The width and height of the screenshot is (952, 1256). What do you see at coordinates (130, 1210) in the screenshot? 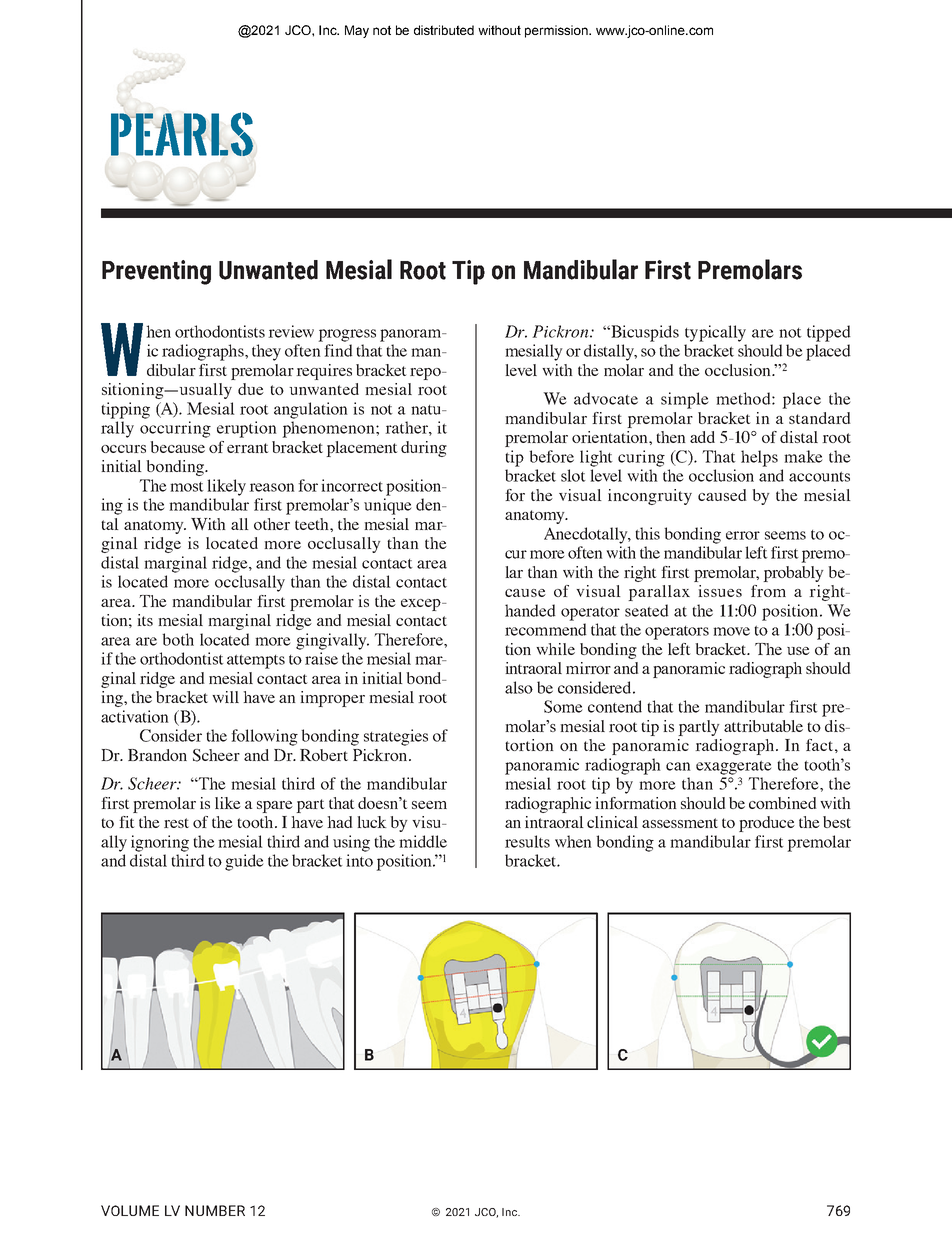
I see `VOLUME` at bounding box center [130, 1210].
